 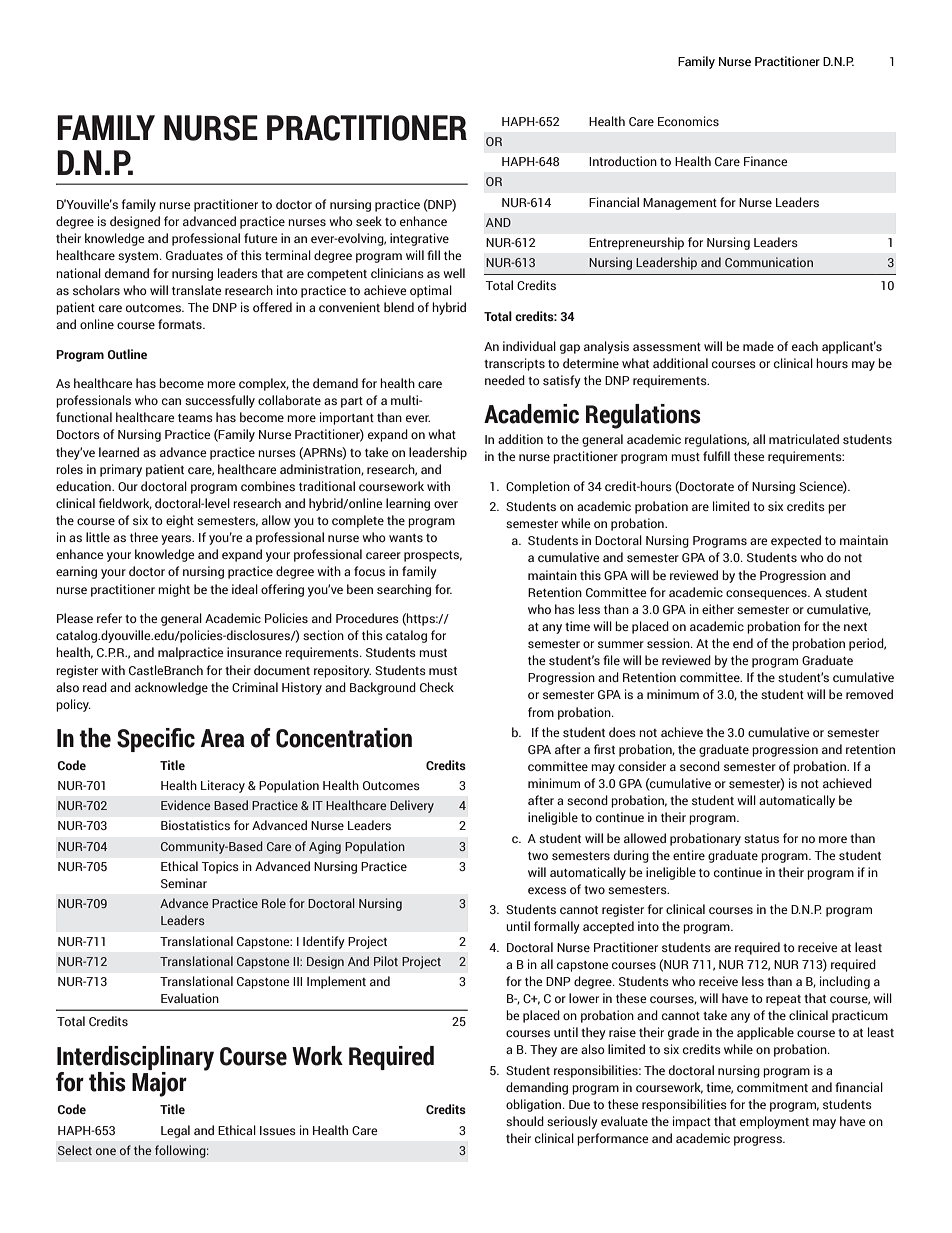 I want to click on expected, so click(x=796, y=541).
